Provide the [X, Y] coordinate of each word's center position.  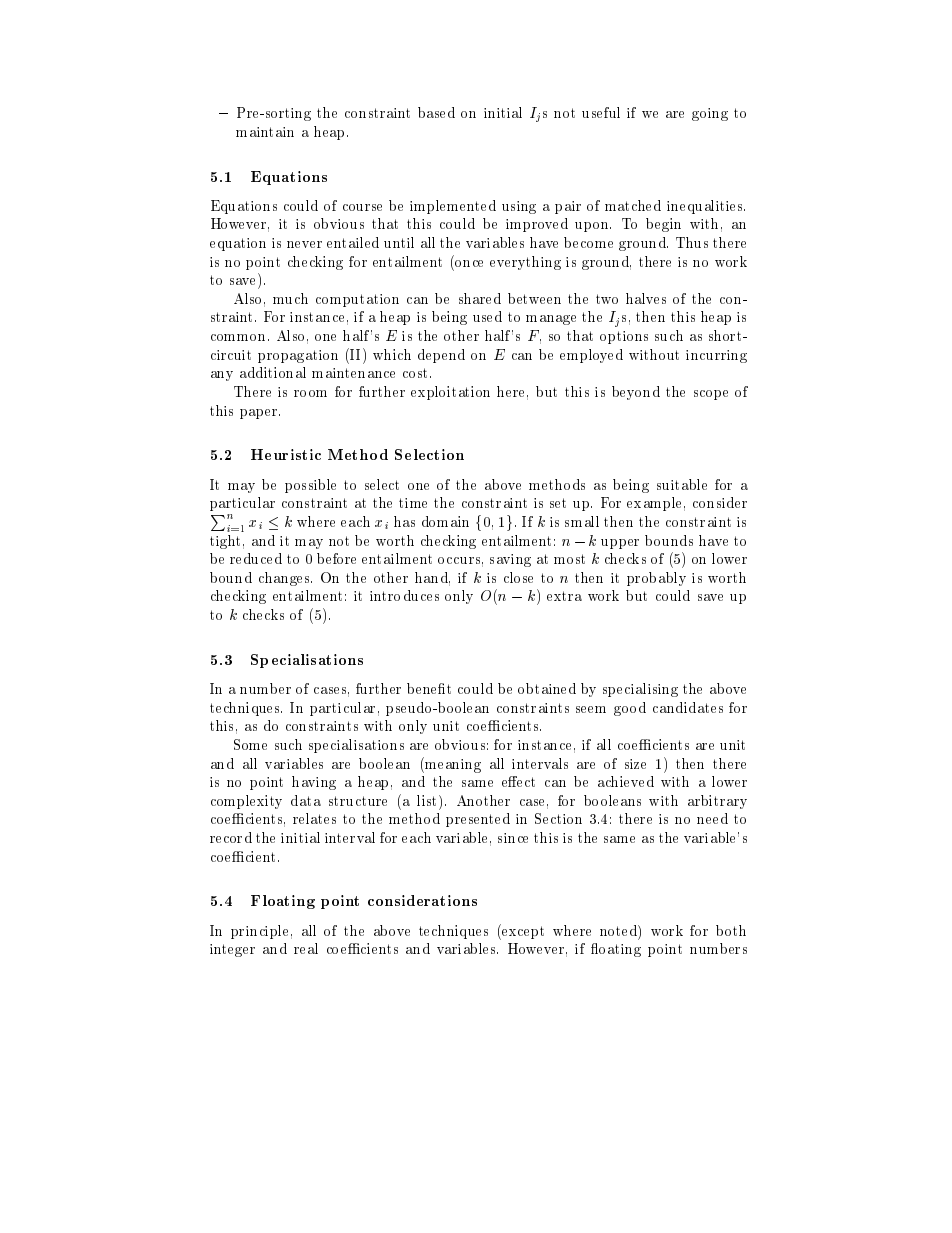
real [306, 948]
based [436, 112]
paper [260, 414]
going [710, 114]
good [630, 709]
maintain [265, 132]
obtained [547, 688]
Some [250, 744]
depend [441, 356]
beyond [636, 393]
